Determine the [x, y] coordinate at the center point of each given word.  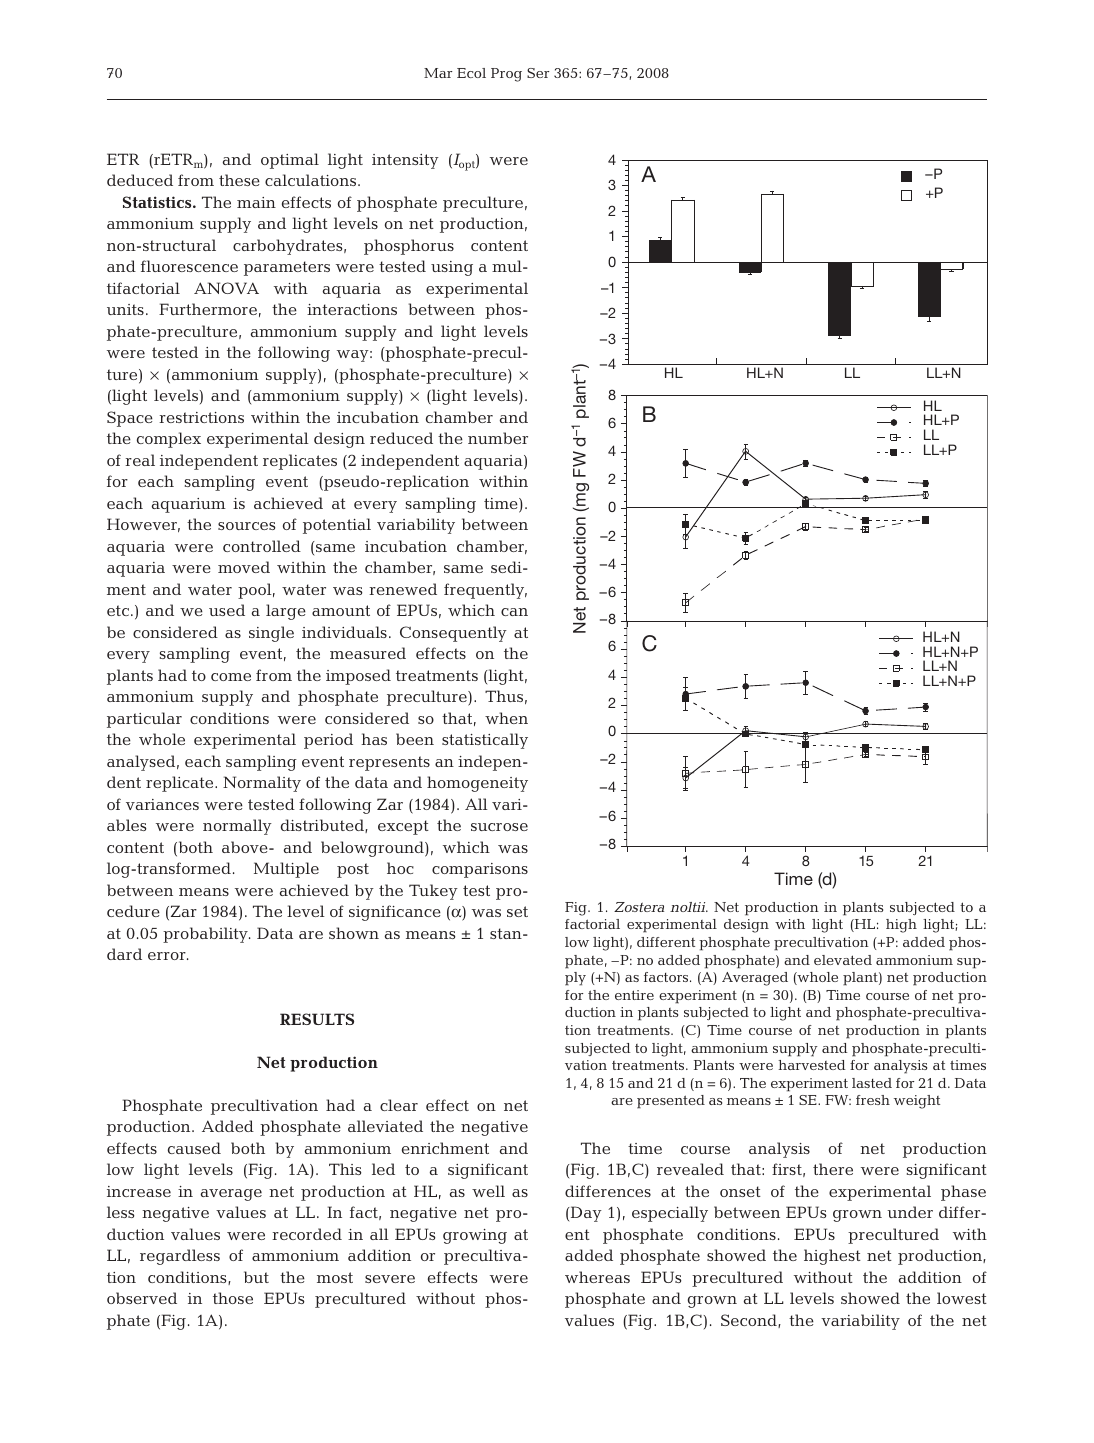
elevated [843, 960]
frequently [485, 591]
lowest [962, 1298]
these [239, 180]
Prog [506, 75]
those [233, 1298]
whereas [597, 1277]
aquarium [189, 505]
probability [206, 935]
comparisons [480, 870]
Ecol [471, 73]
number [498, 438]
